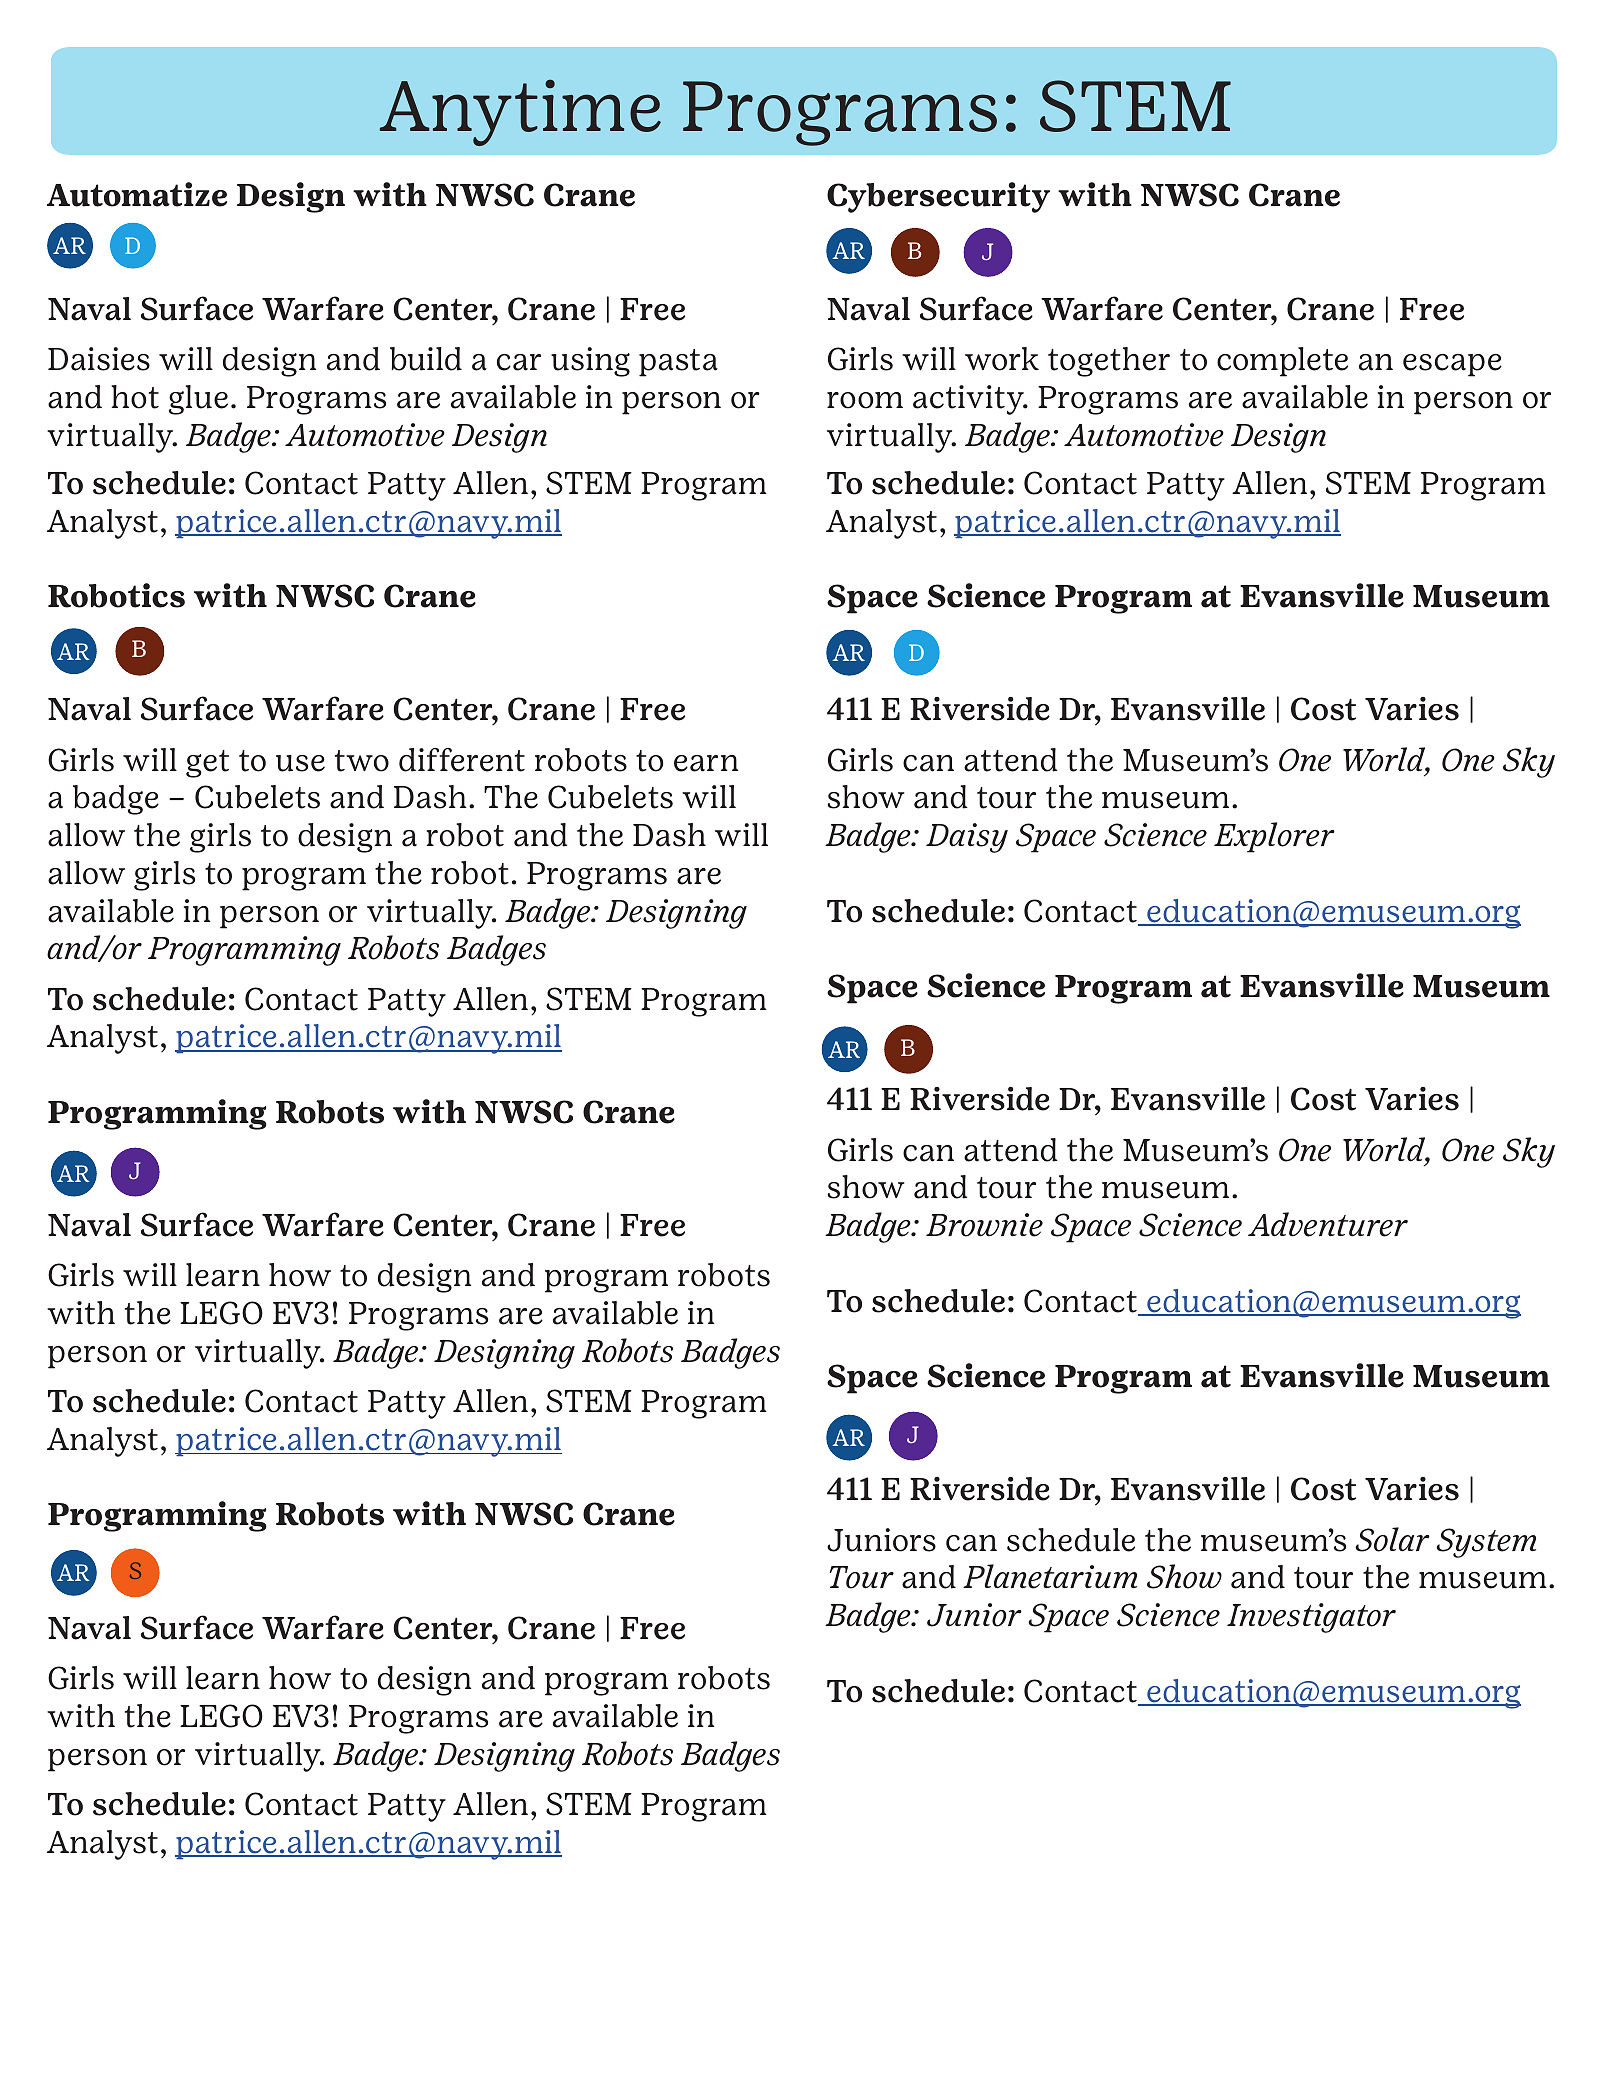 Image resolution: width=1604 pixels, height=2076 pixels. What do you see at coordinates (984, 1225) in the screenshot?
I see `Brownie` at bounding box center [984, 1225].
